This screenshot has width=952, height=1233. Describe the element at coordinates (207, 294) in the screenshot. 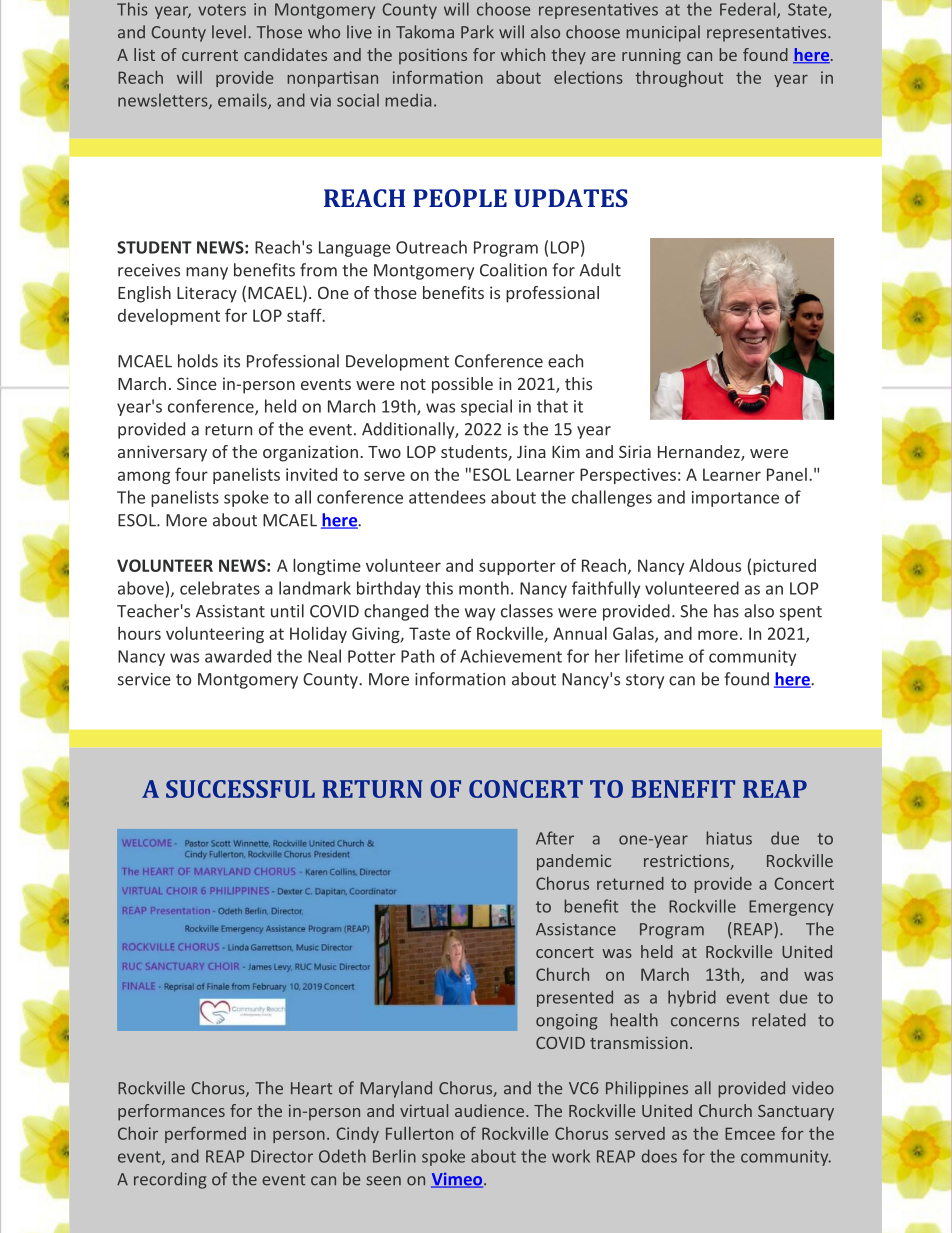

I see `Literacy` at that location.
